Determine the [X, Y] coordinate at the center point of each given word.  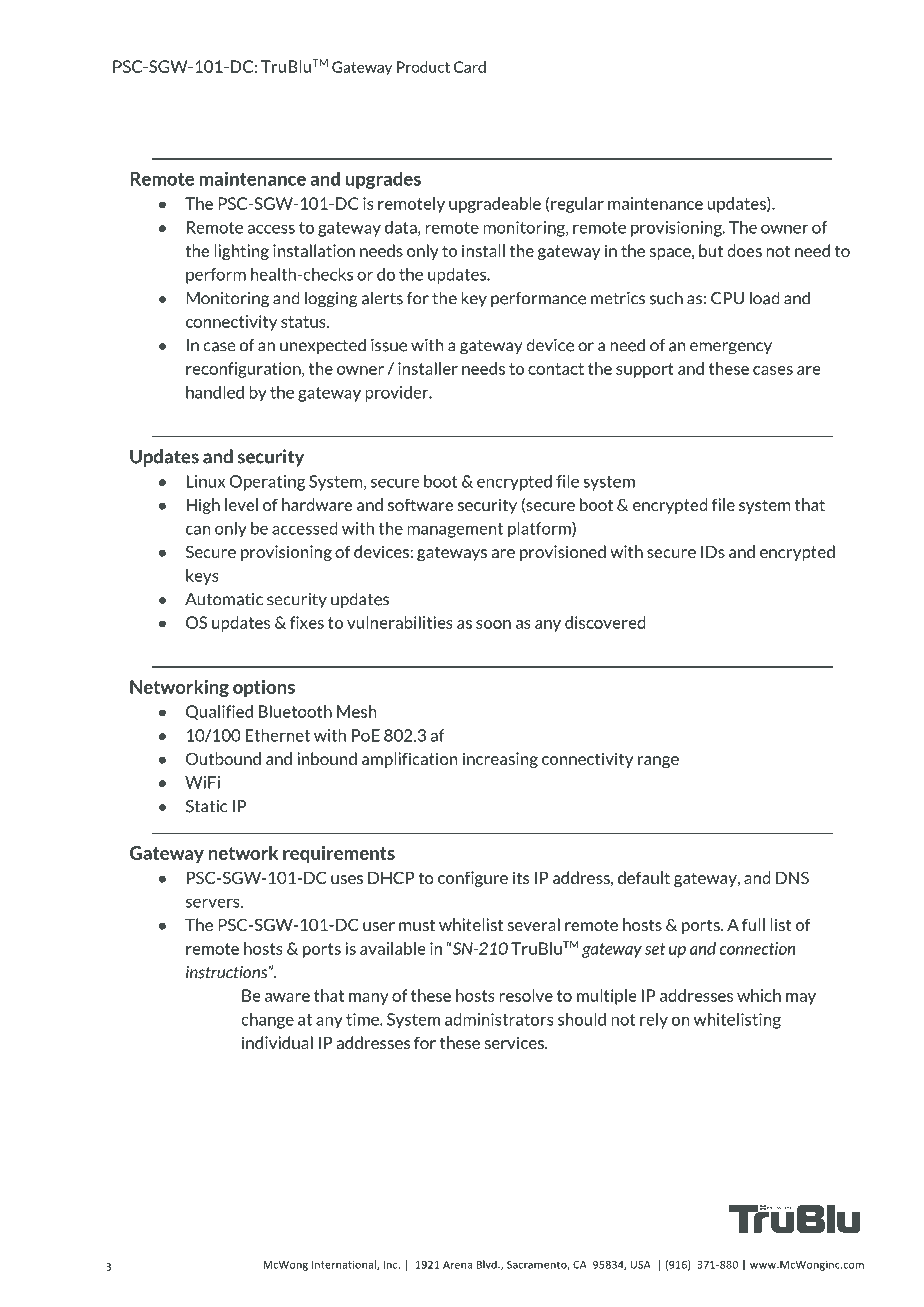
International [345, 1265]
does [744, 250]
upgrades [383, 180]
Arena [457, 1265]
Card [470, 67]
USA [641, 1265]
